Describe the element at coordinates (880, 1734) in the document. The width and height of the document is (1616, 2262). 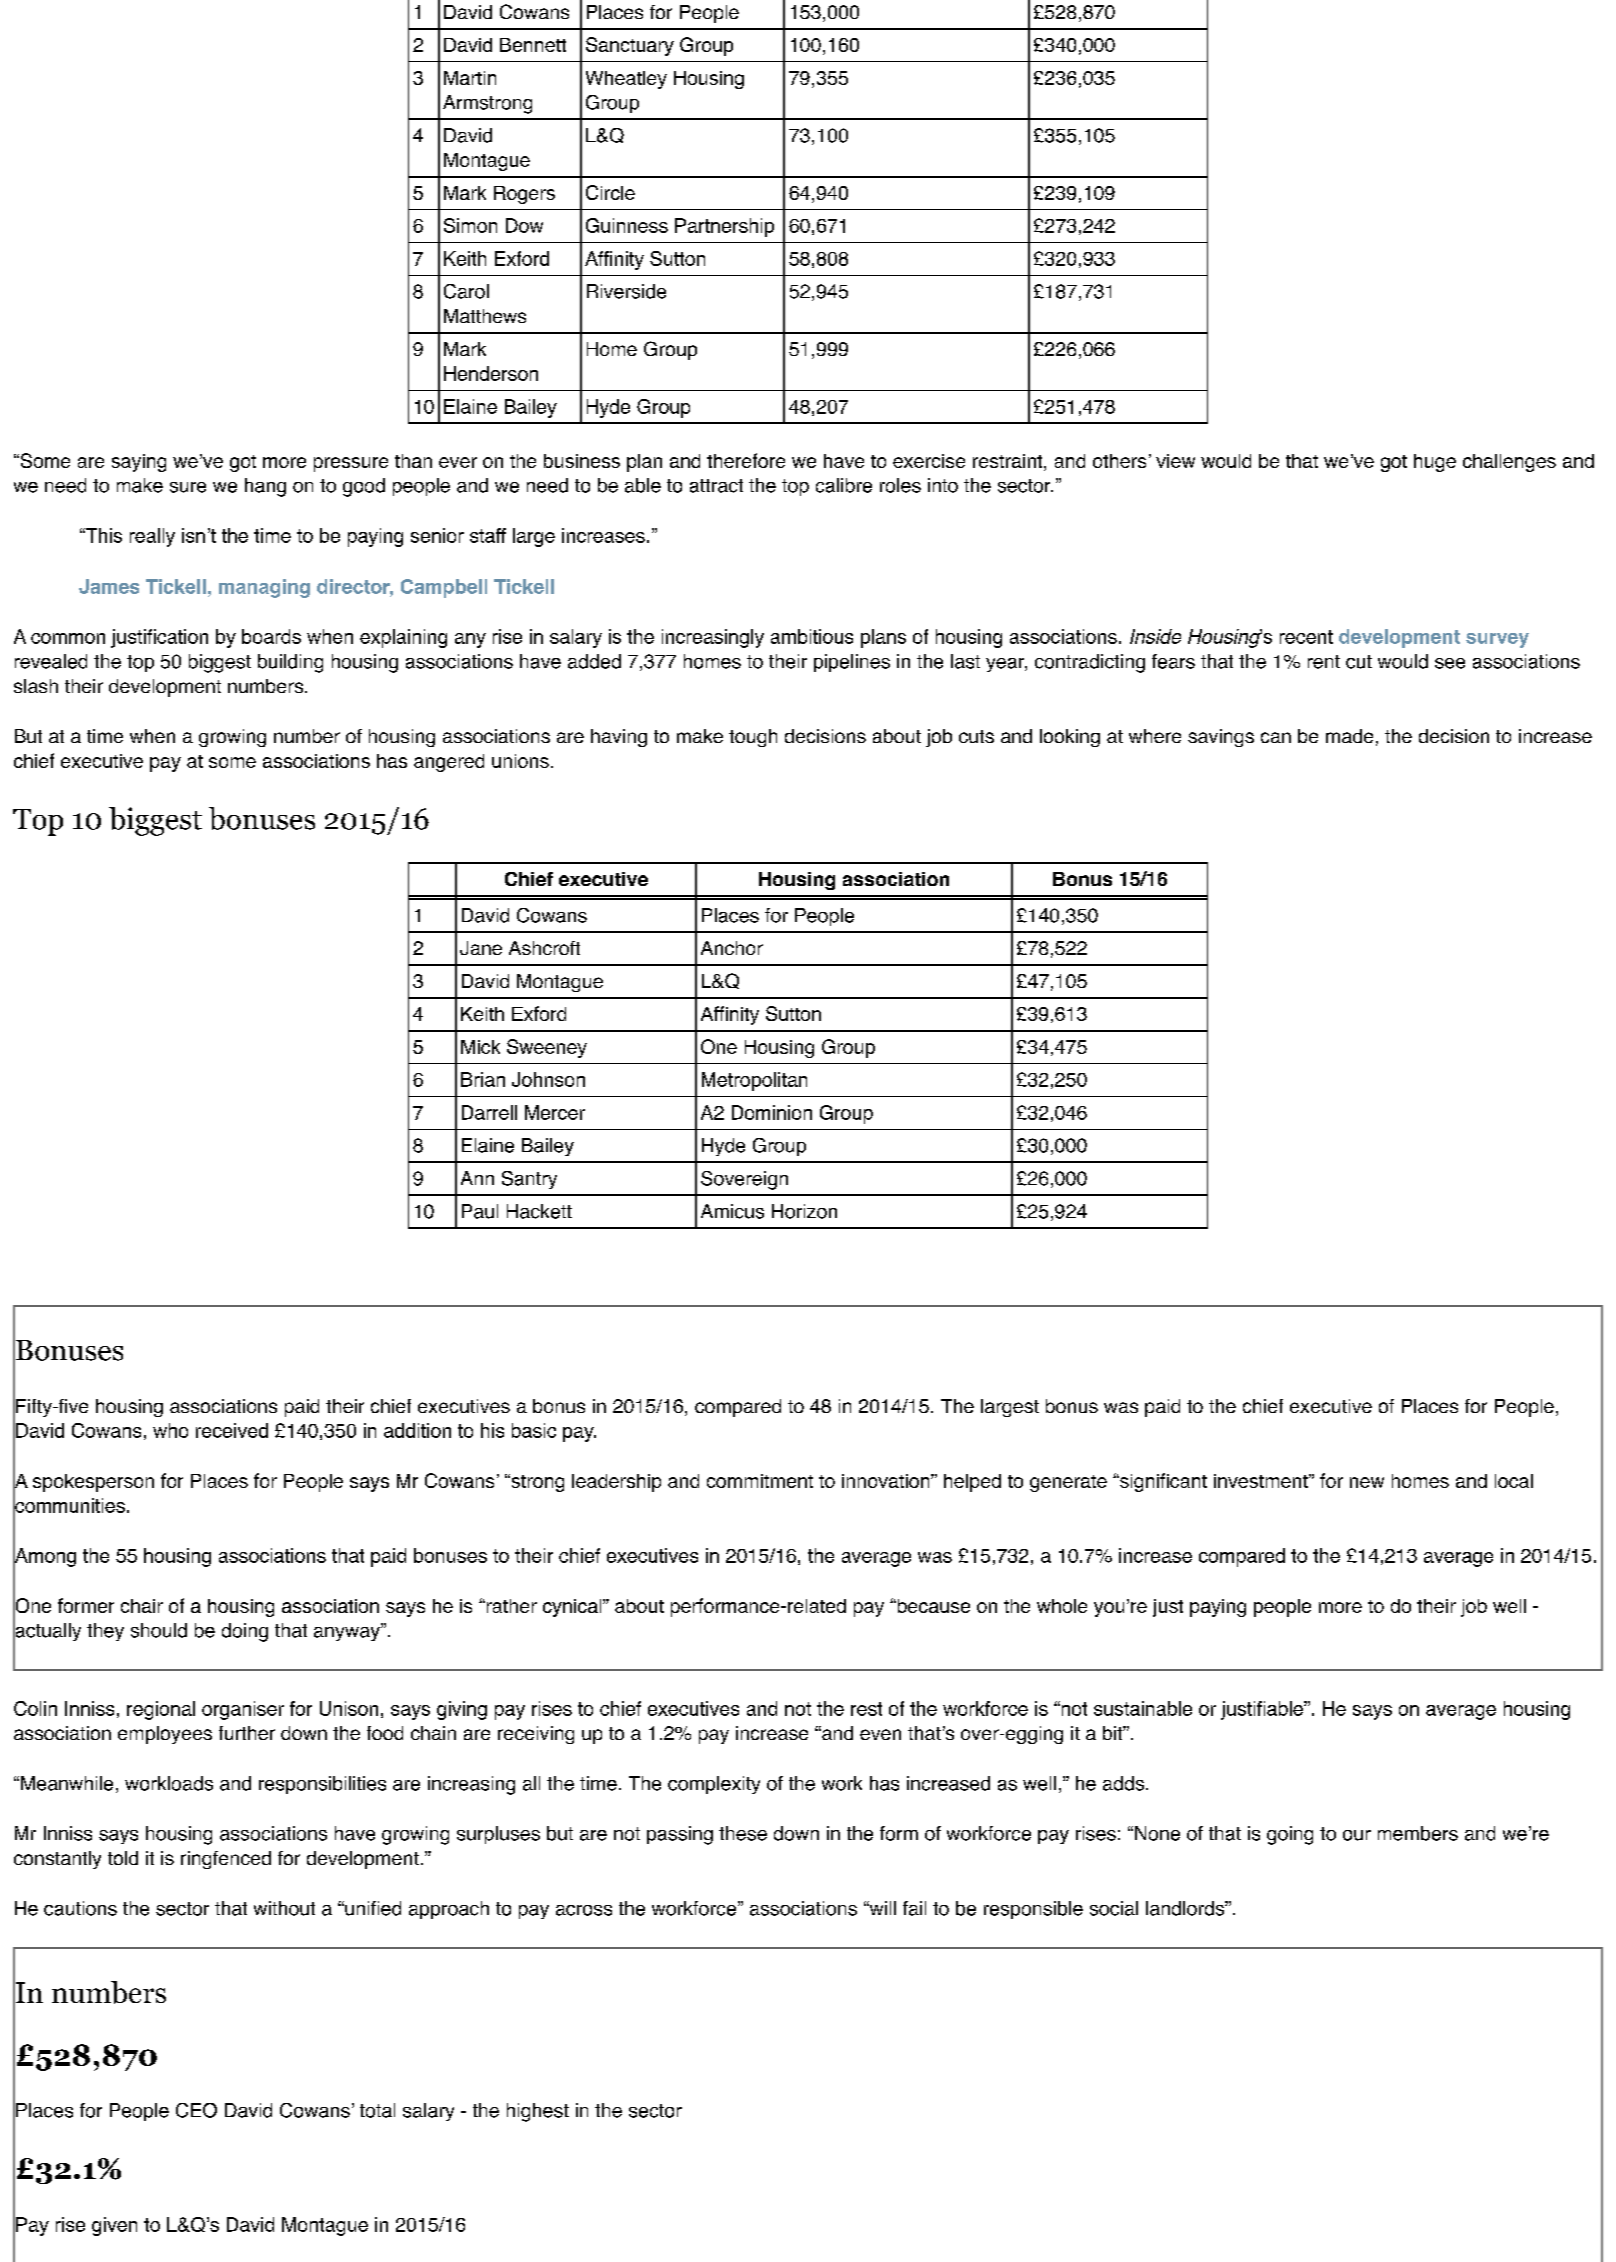
I see `even` at that location.
